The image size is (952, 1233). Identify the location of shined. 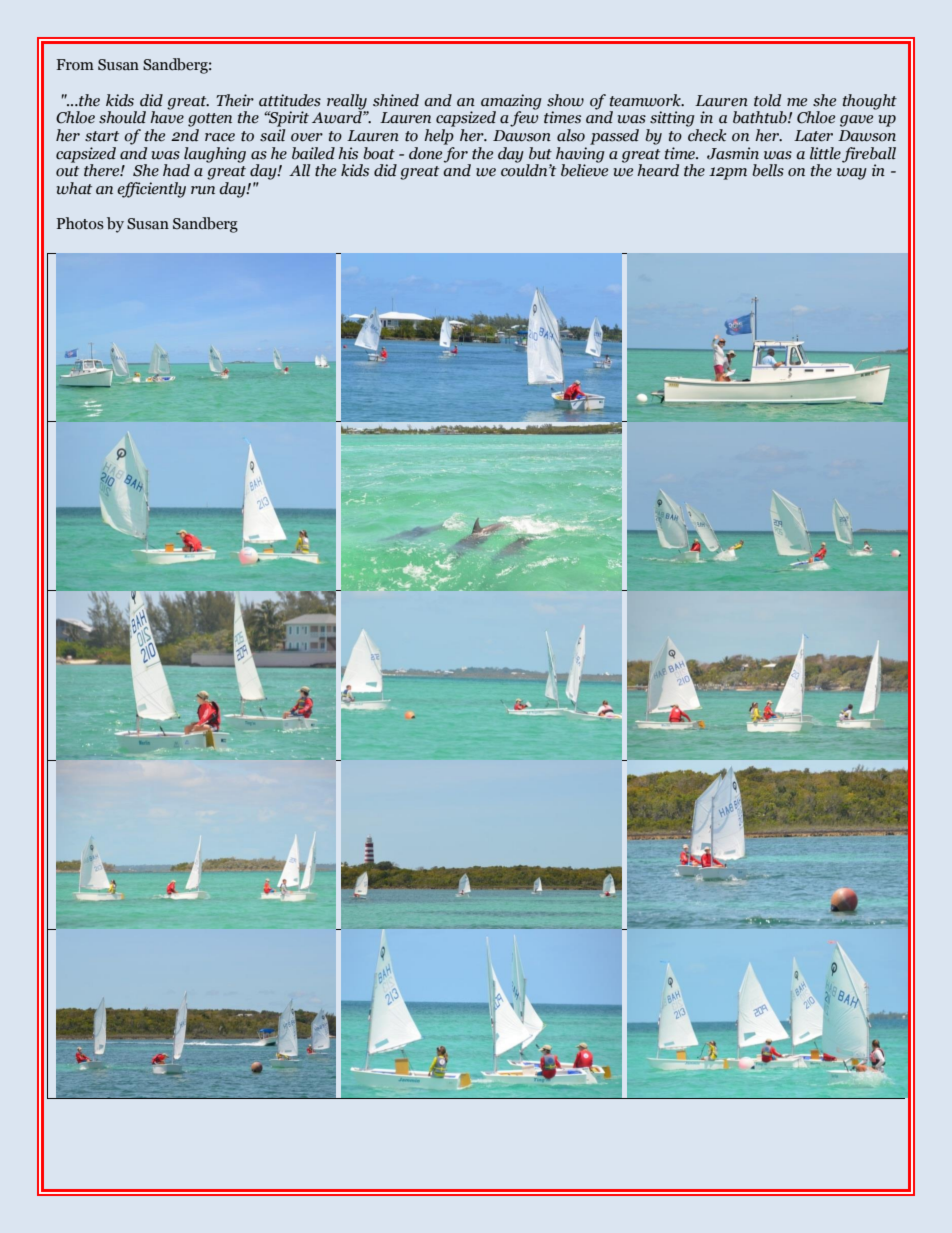
(396, 100).
